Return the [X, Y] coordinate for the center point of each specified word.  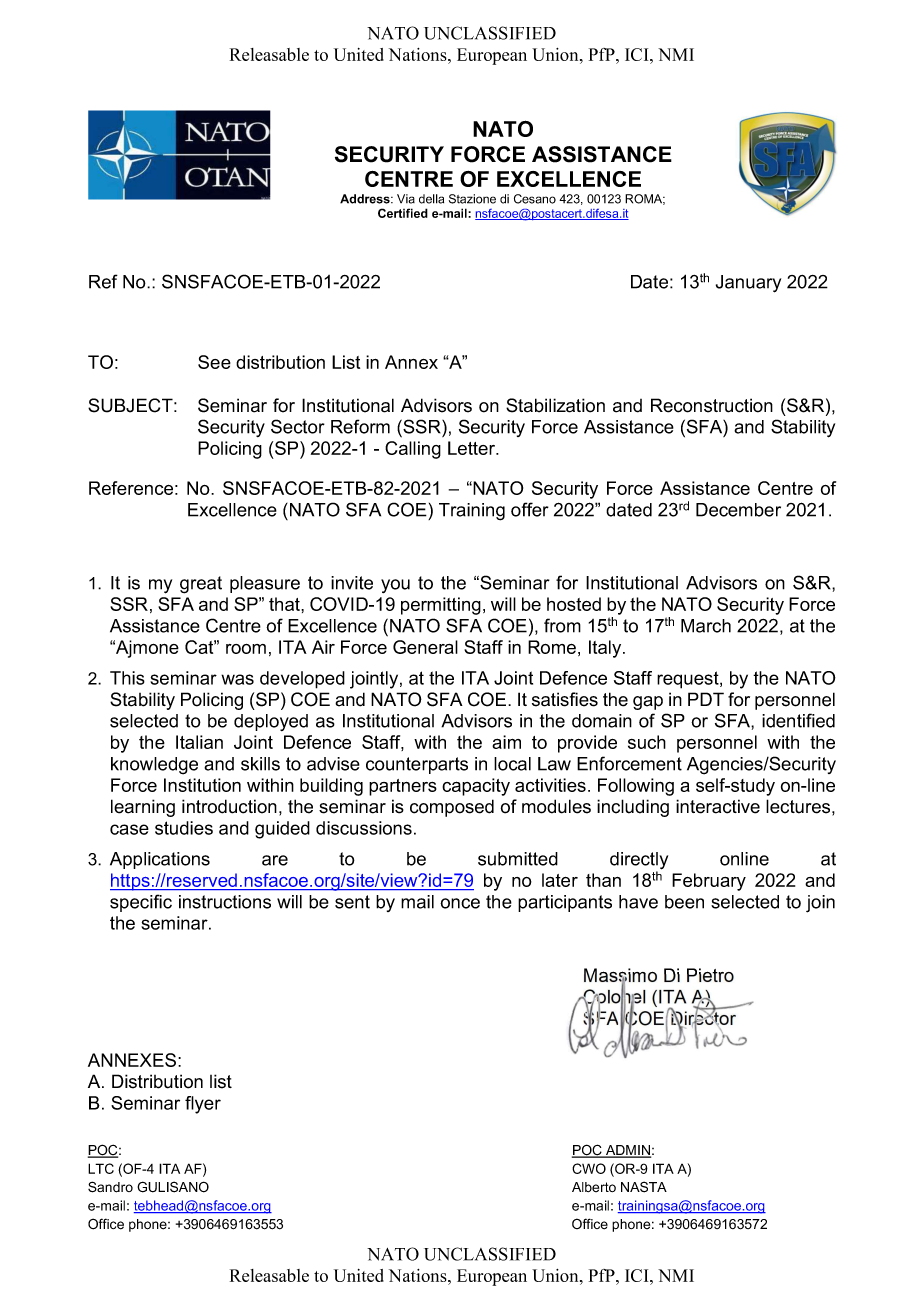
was [237, 679]
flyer [203, 1105]
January [748, 284]
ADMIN [627, 1151]
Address [366, 199]
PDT [706, 699]
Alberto [594, 1187]
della [431, 199]
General [425, 647]
